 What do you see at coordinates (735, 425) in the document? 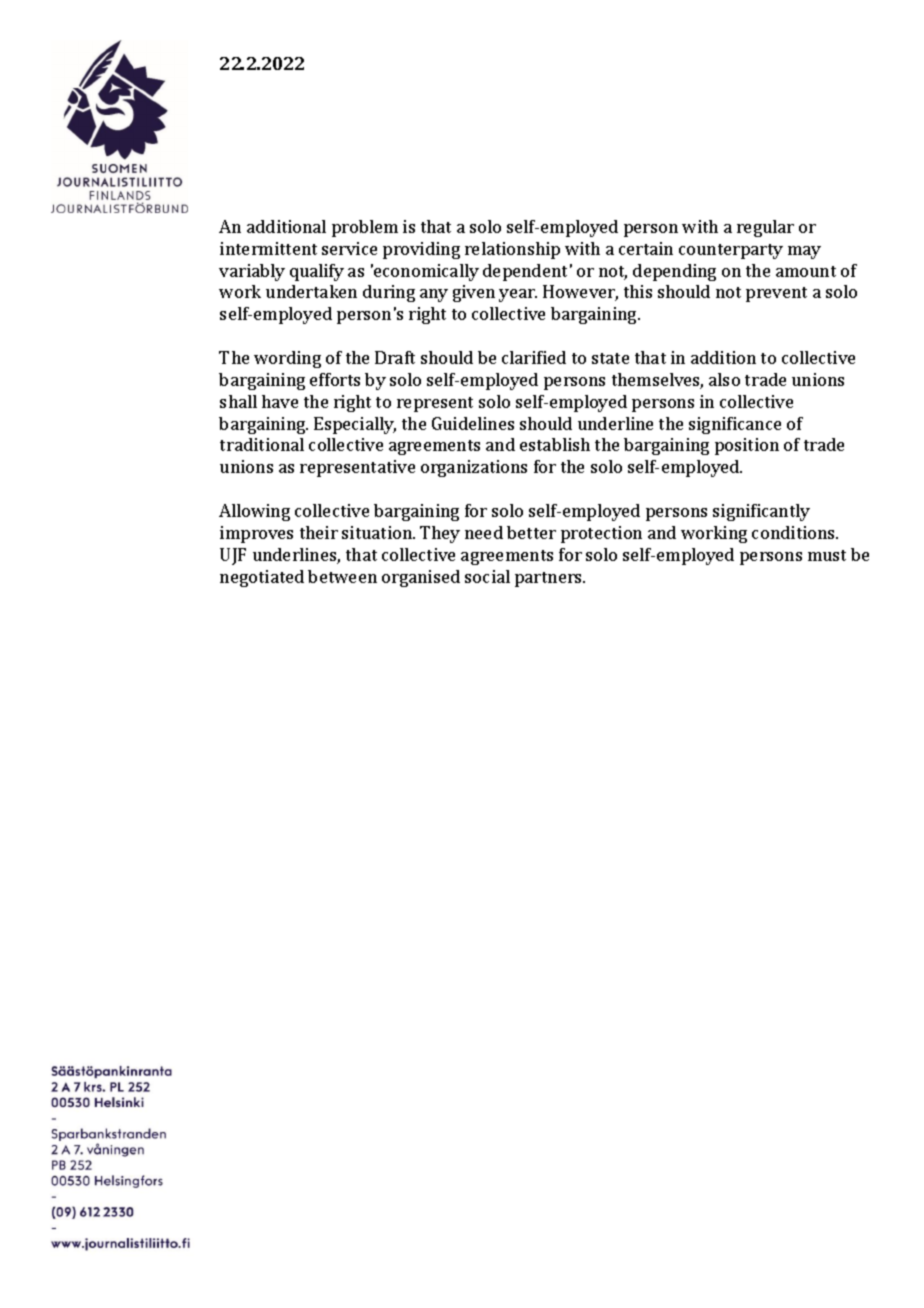
I see `significance` at bounding box center [735, 425].
